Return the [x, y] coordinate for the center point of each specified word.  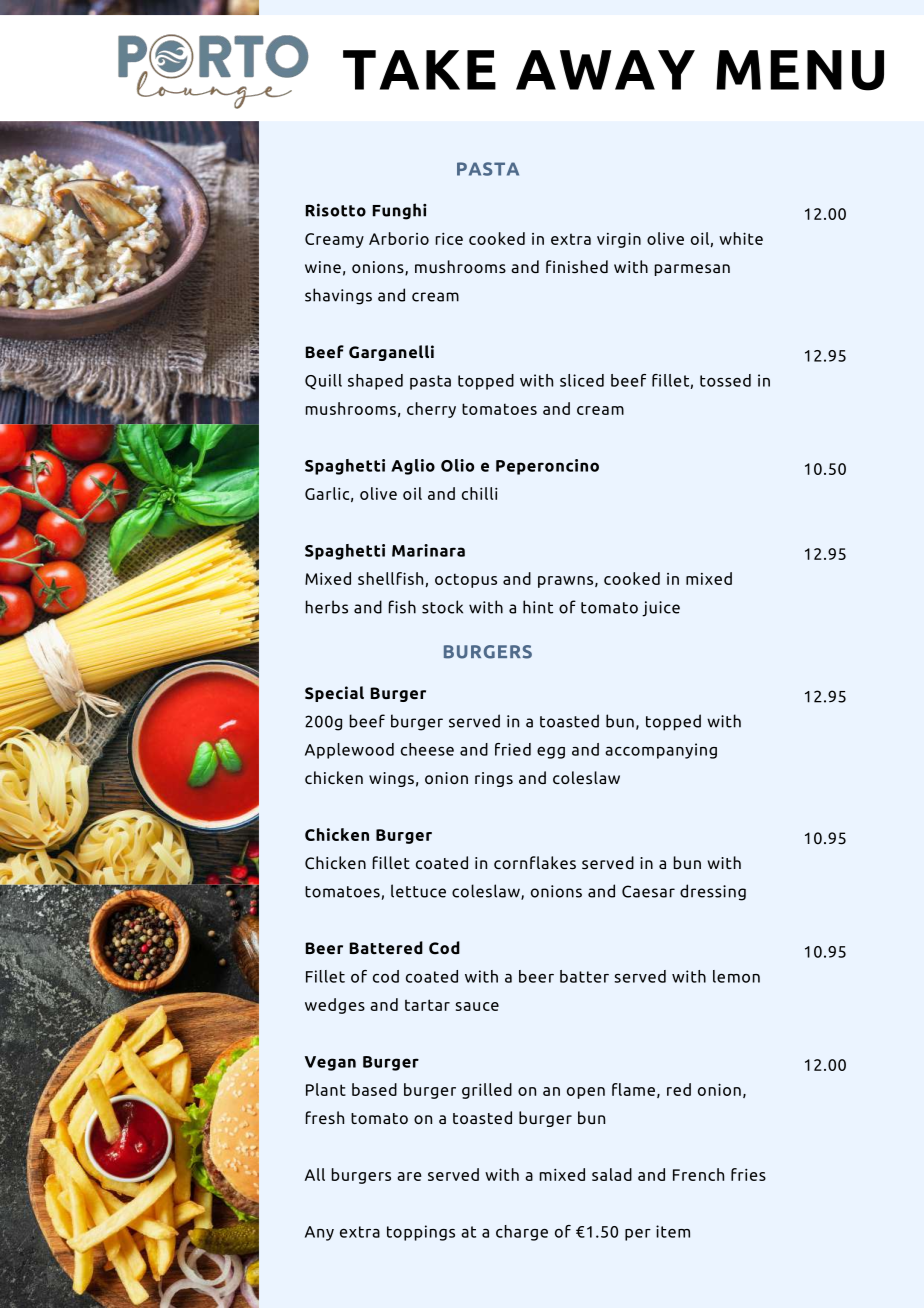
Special [334, 694]
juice [661, 609]
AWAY [605, 70]
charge [522, 1233]
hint [538, 607]
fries [748, 1174]
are [409, 1176]
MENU [800, 70]
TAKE [419, 70]
